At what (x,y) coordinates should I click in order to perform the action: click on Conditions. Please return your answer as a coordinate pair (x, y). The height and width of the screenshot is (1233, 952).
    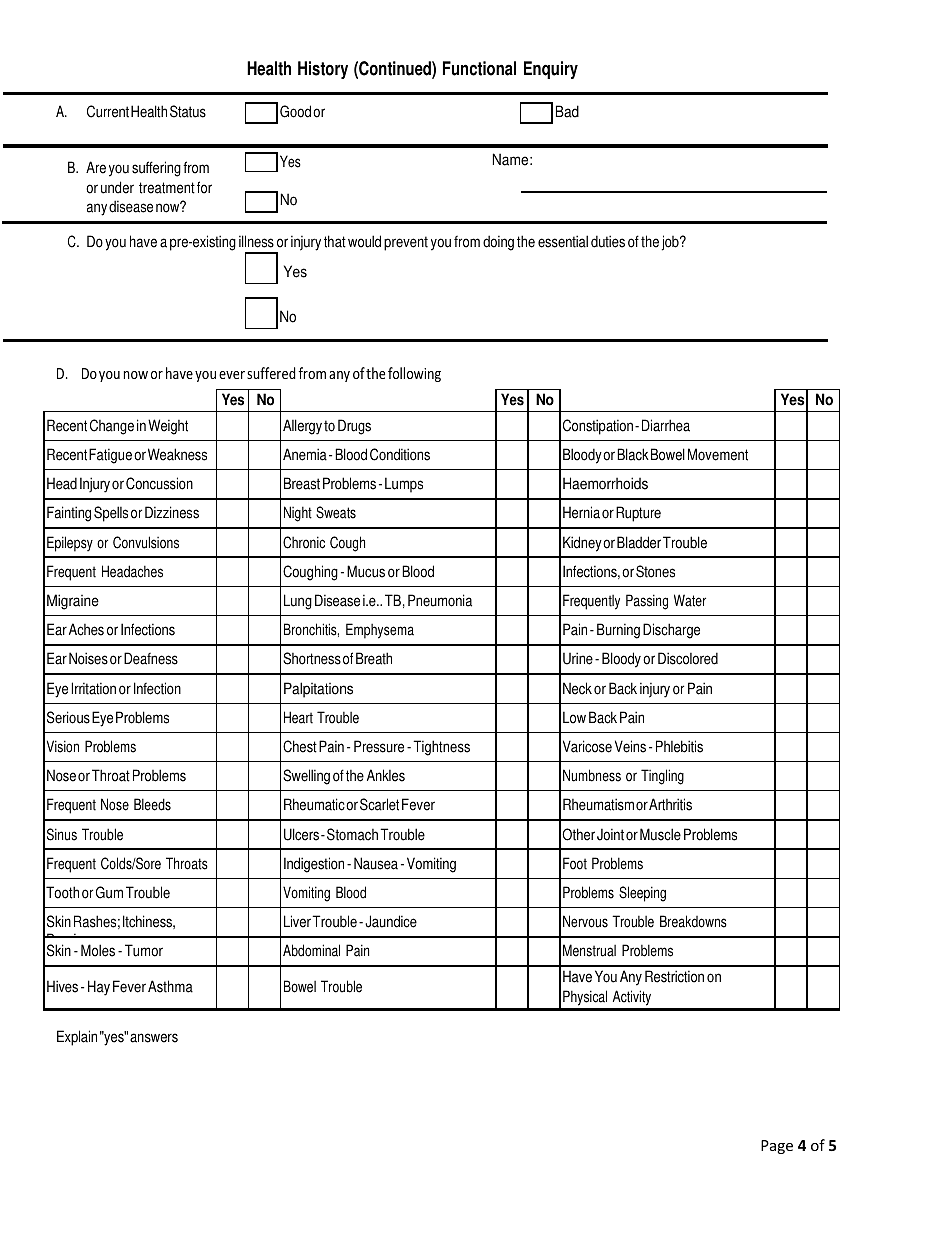
    Looking at the image, I should click on (400, 454).
